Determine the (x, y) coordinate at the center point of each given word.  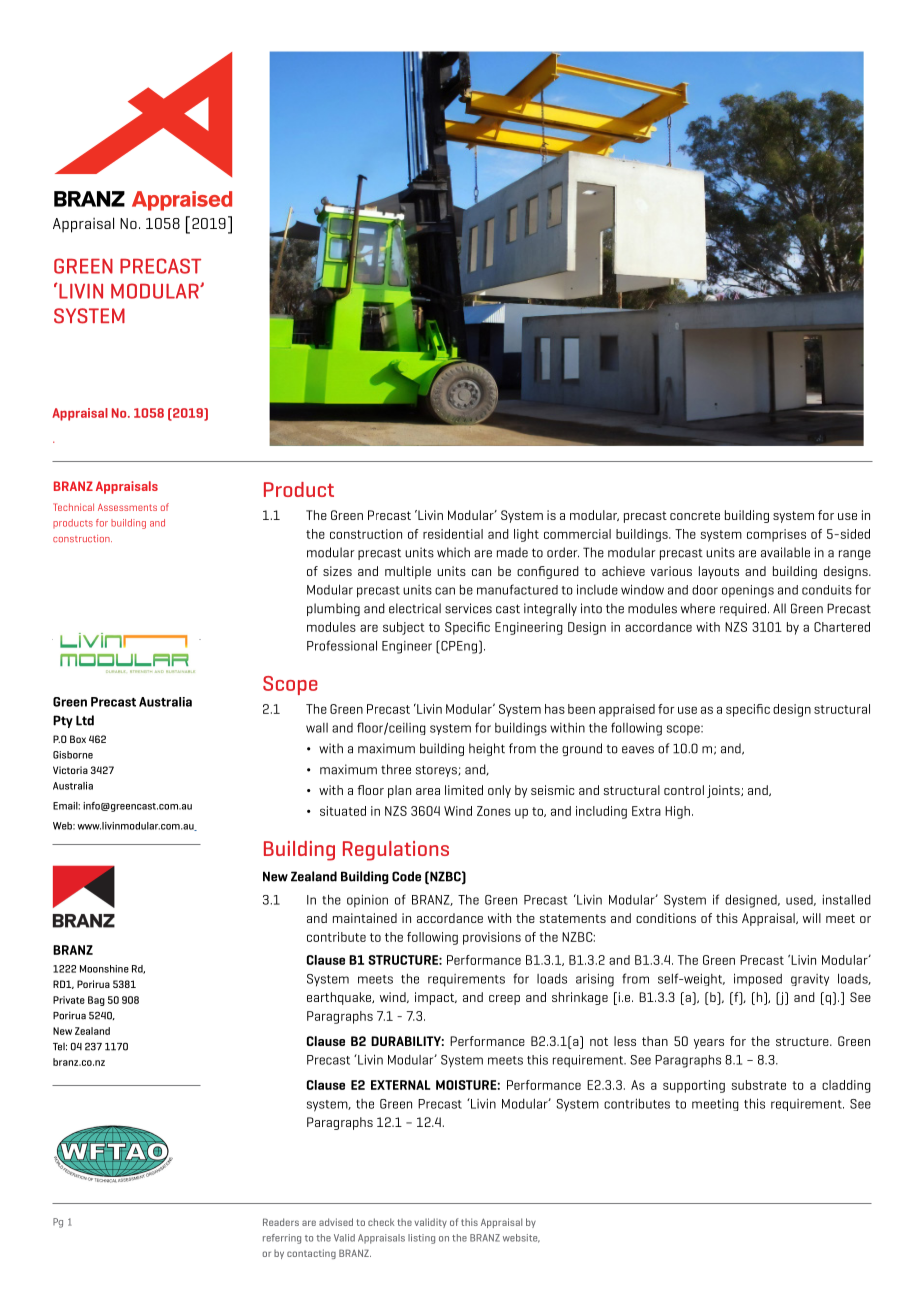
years (709, 1044)
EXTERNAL (401, 1085)
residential (453, 534)
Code (406, 876)
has (555, 709)
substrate (759, 1085)
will (812, 918)
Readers (281, 1222)
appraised (627, 710)
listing (421, 1239)
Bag (96, 1001)
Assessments (127, 507)
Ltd (85, 720)
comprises (776, 535)
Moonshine (104, 969)
